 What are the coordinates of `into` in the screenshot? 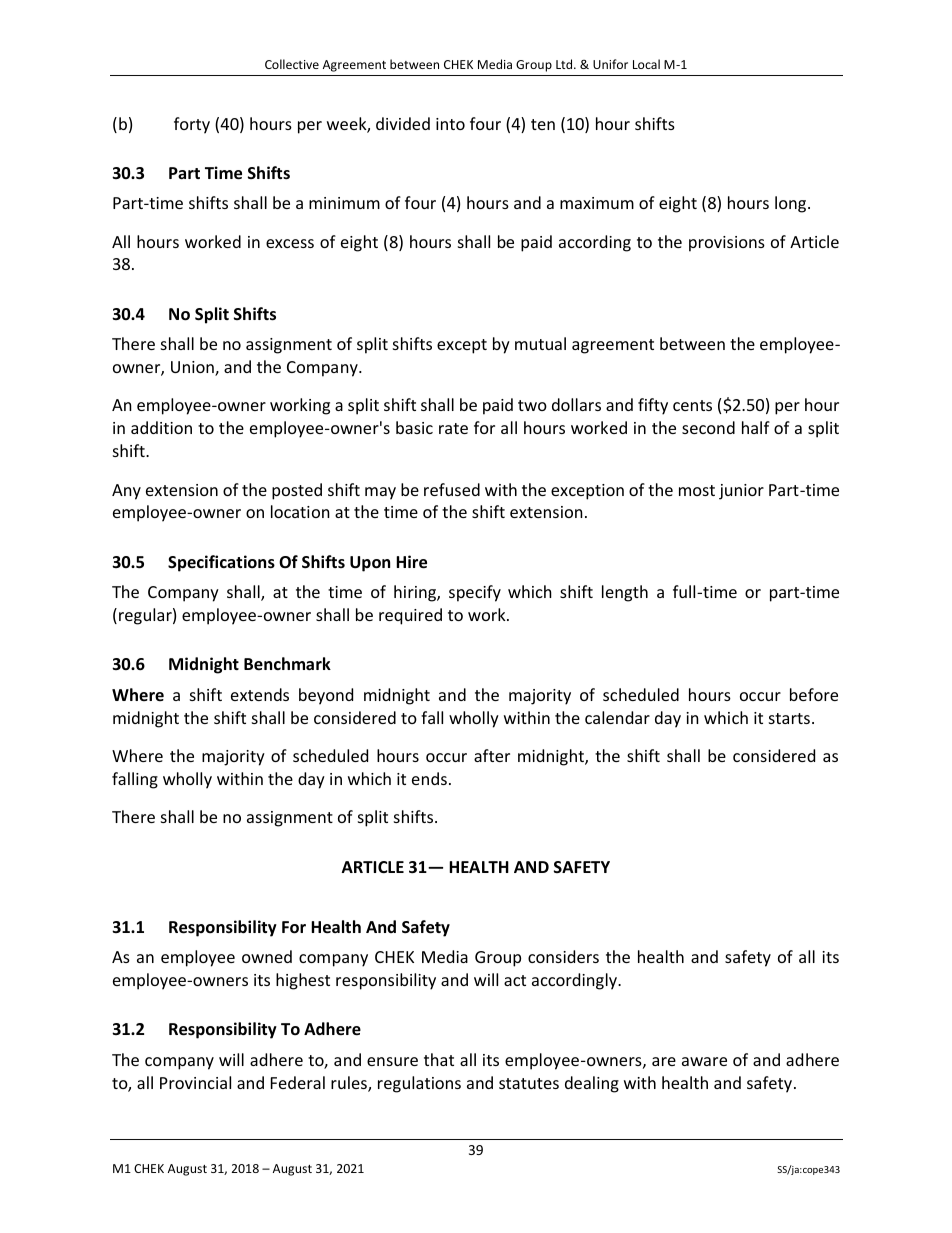 It's located at (450, 124).
